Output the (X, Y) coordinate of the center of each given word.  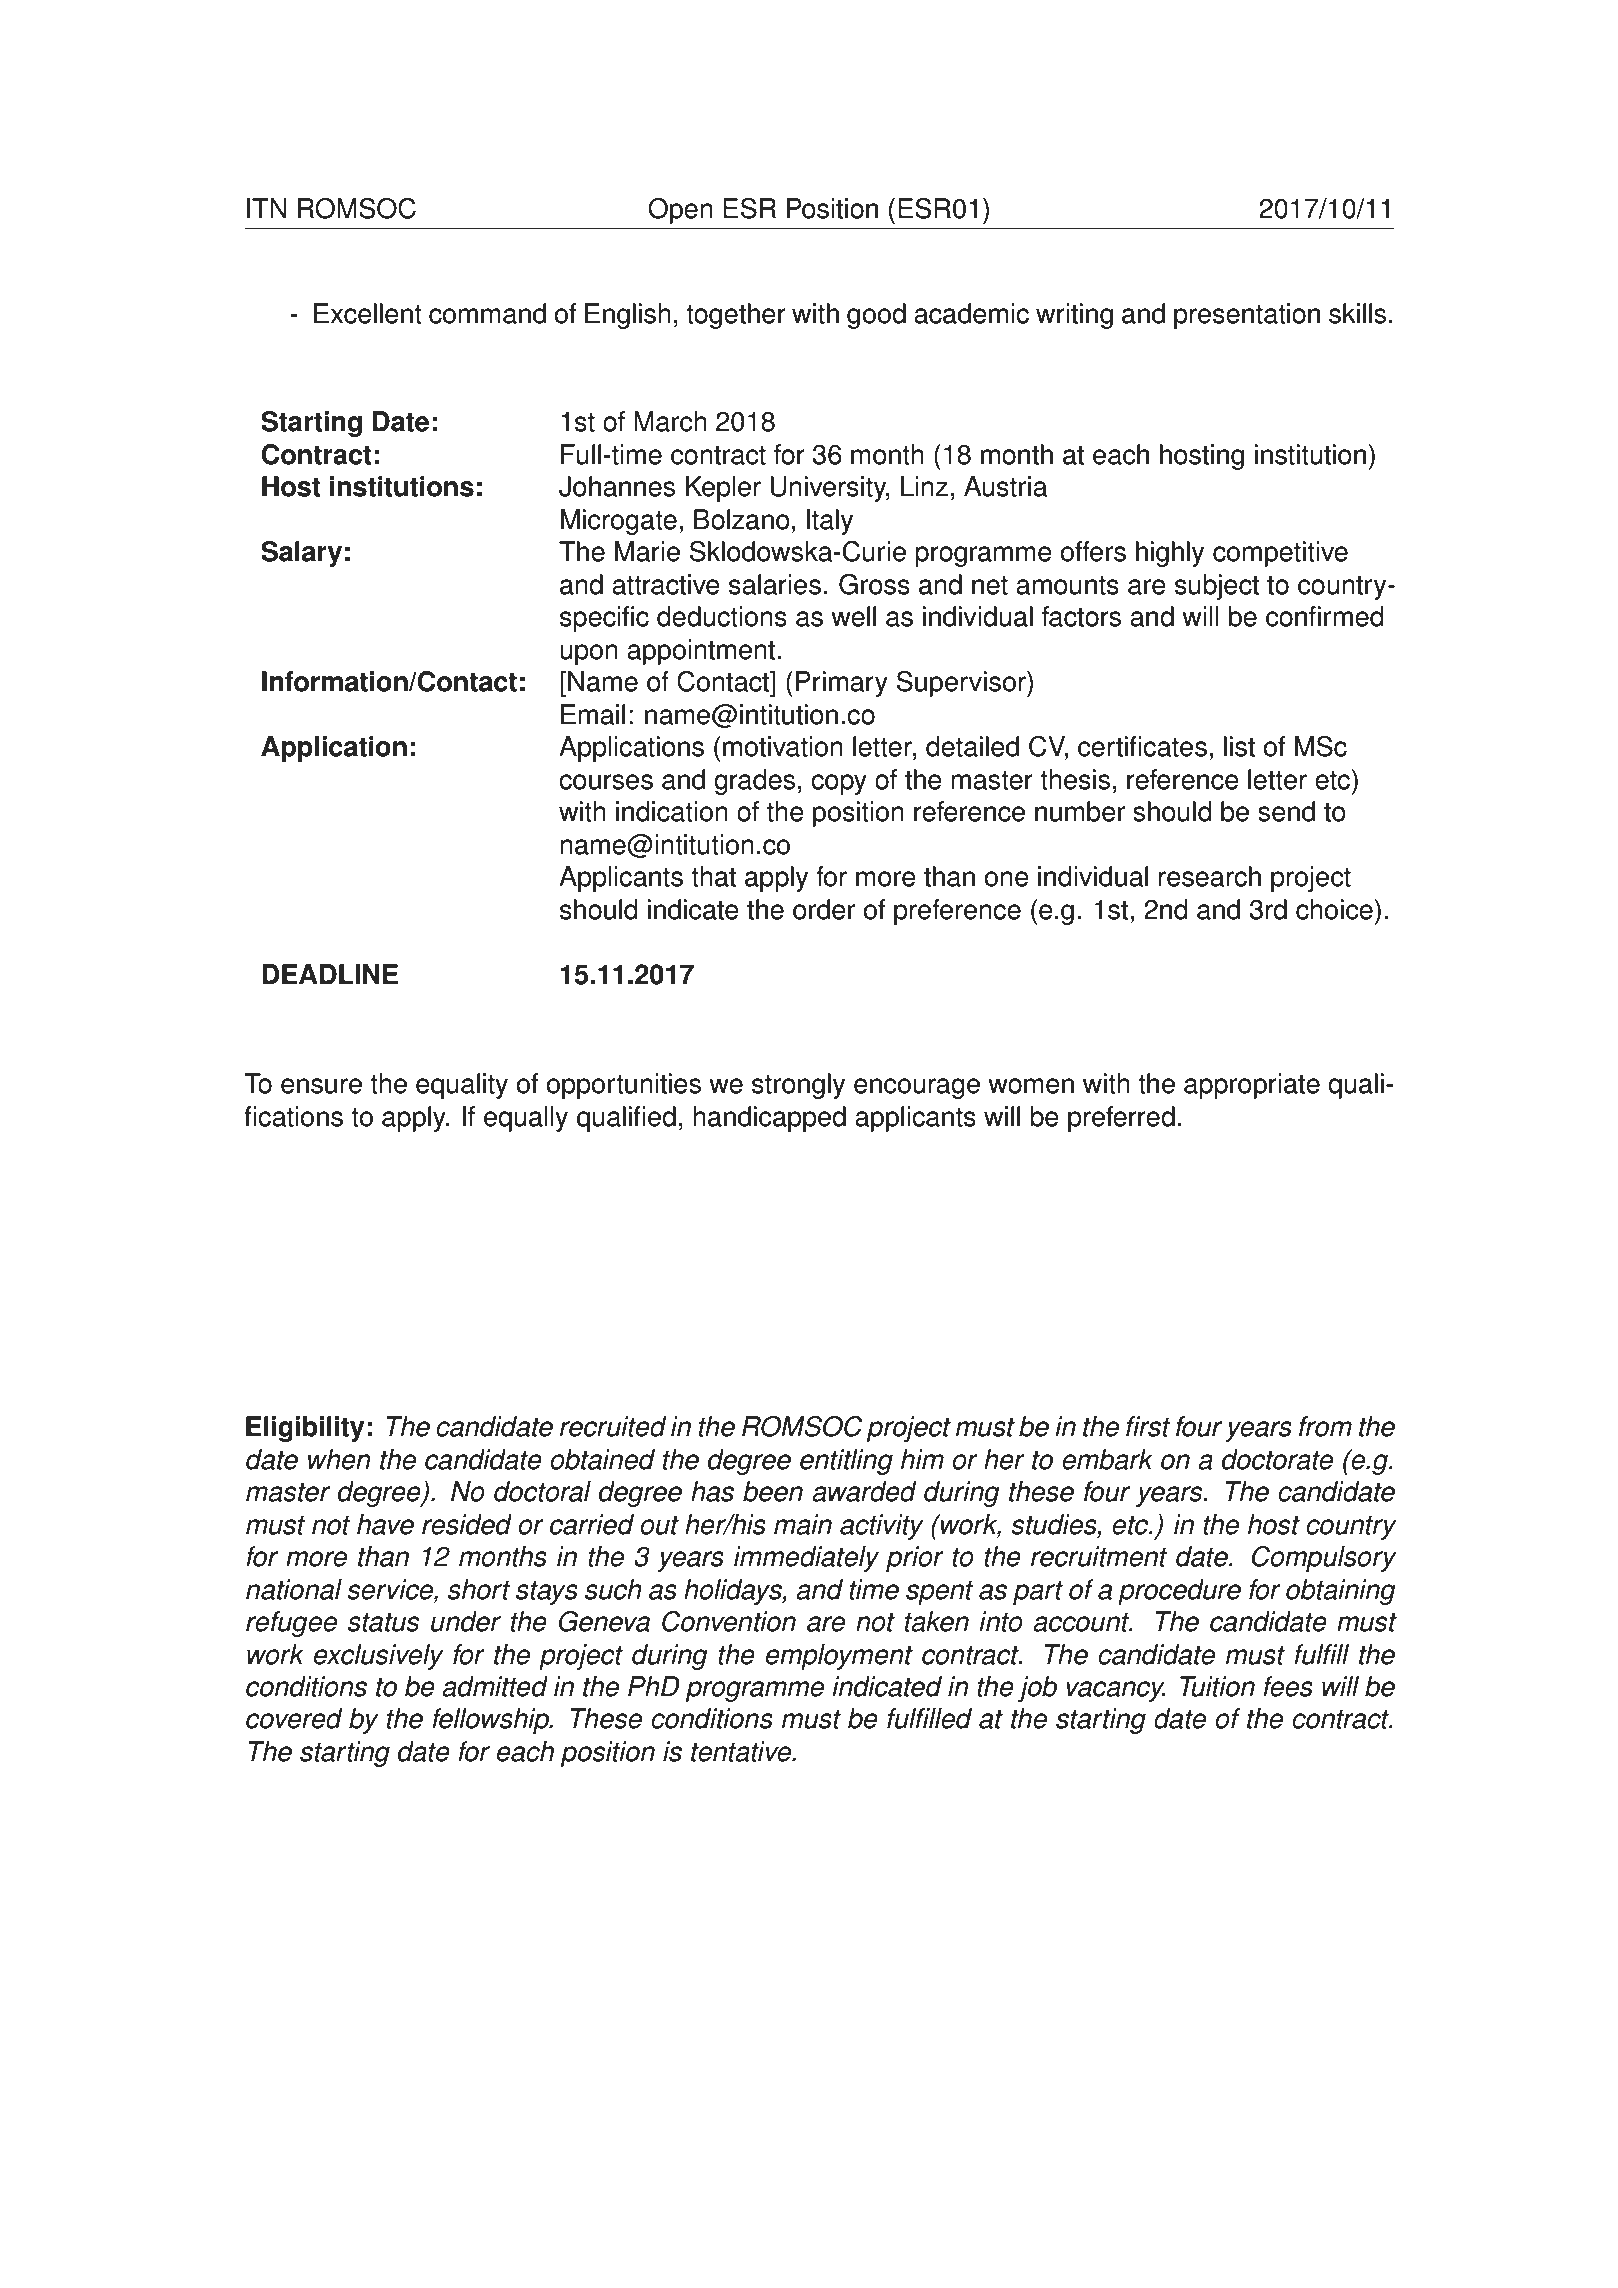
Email (593, 714)
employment (839, 1657)
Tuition (1217, 1686)
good (876, 316)
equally (526, 1119)
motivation (783, 746)
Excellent (368, 313)
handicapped (769, 1119)
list (1239, 746)
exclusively (379, 1657)
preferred (1121, 1119)
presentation (1247, 316)
